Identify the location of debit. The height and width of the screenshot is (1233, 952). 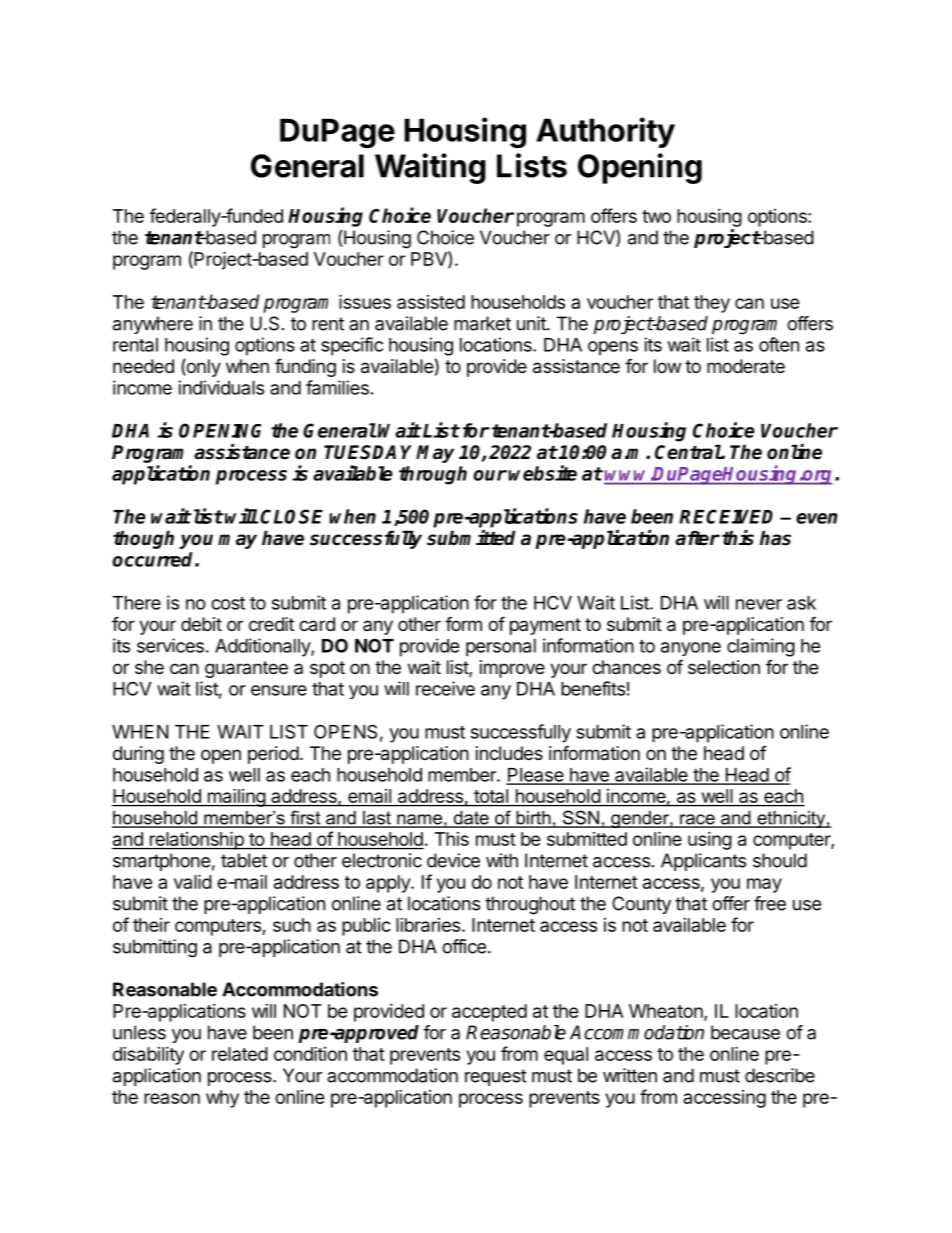
(201, 624).
